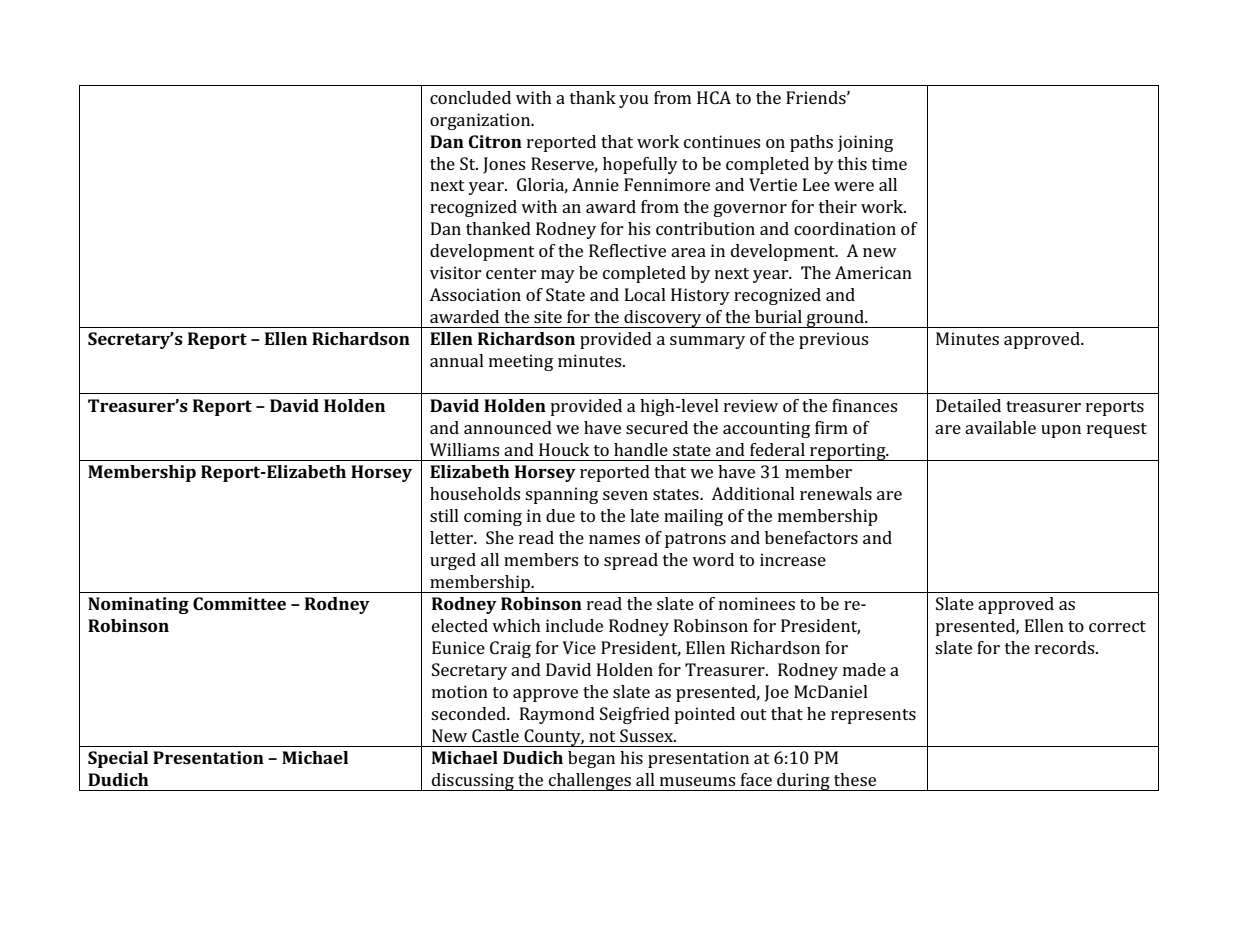 The image size is (1233, 952). What do you see at coordinates (239, 603) in the image?
I see `Committee` at bounding box center [239, 603].
